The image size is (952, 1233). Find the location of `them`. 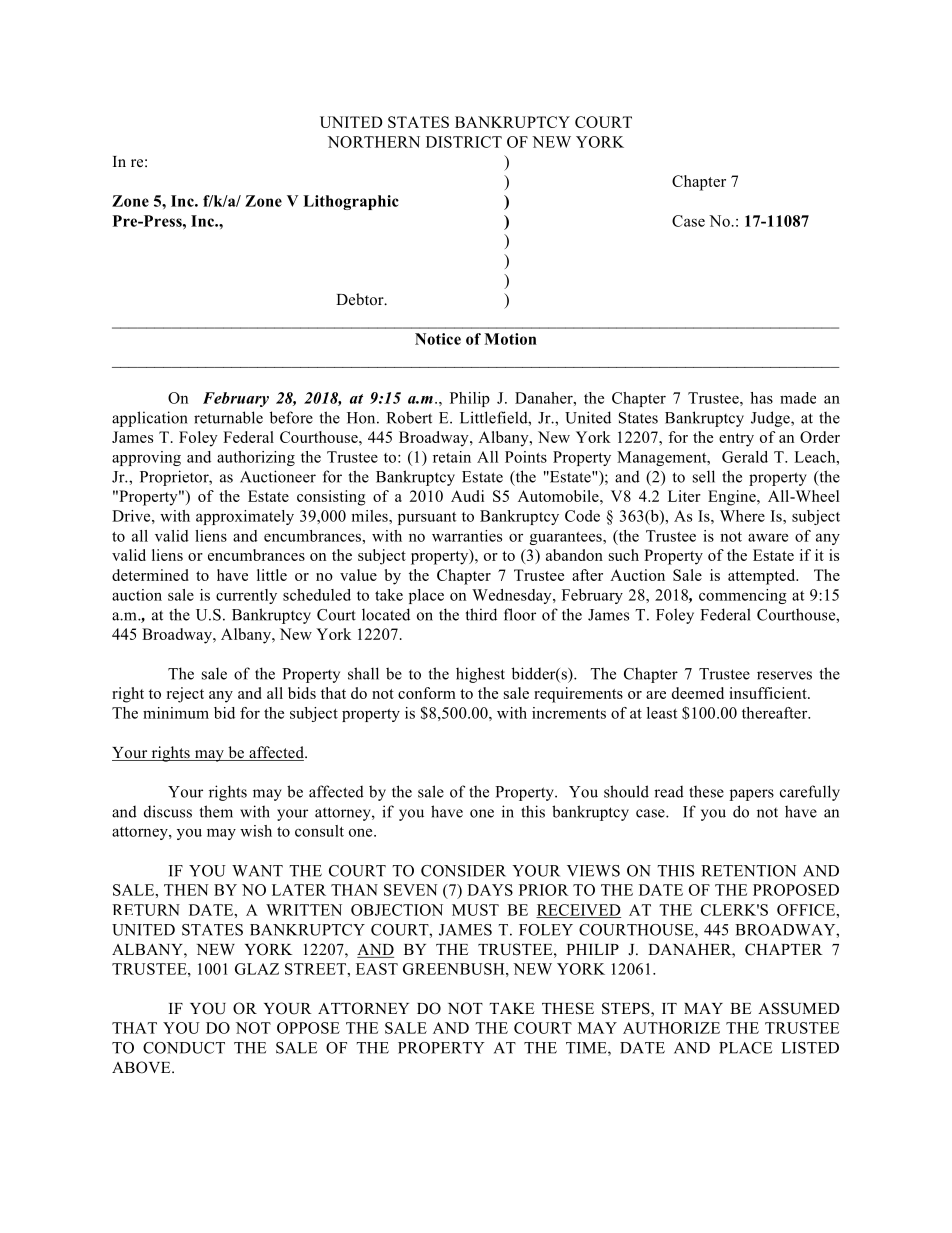

them is located at coordinates (216, 811).
